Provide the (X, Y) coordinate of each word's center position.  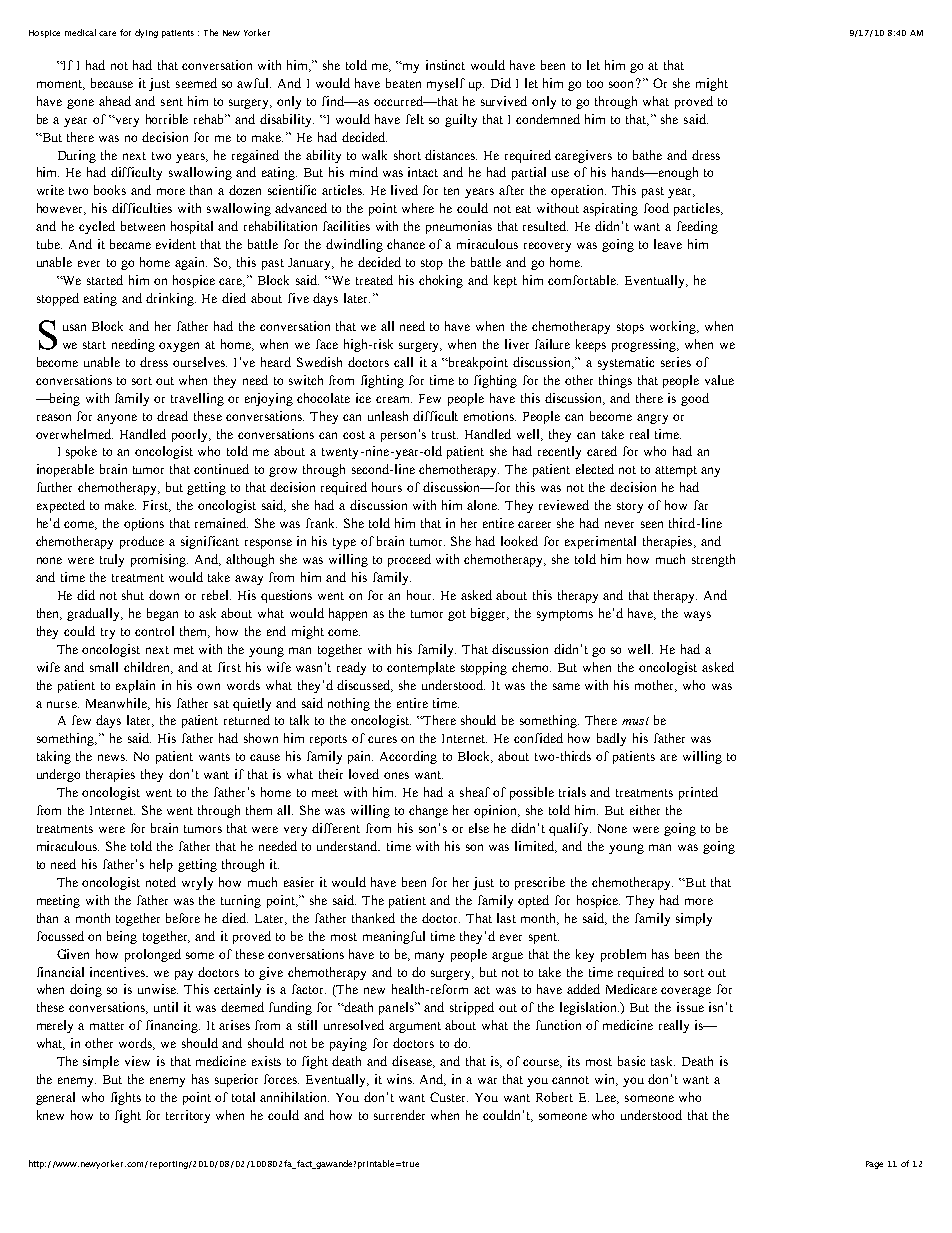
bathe (647, 155)
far (701, 505)
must (635, 721)
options (144, 524)
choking (441, 281)
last (506, 918)
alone (483, 505)
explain (135, 686)
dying (146, 33)
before (183, 918)
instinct (445, 65)
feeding (697, 227)
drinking (171, 299)
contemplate (421, 668)
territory (188, 1116)
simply (694, 919)
